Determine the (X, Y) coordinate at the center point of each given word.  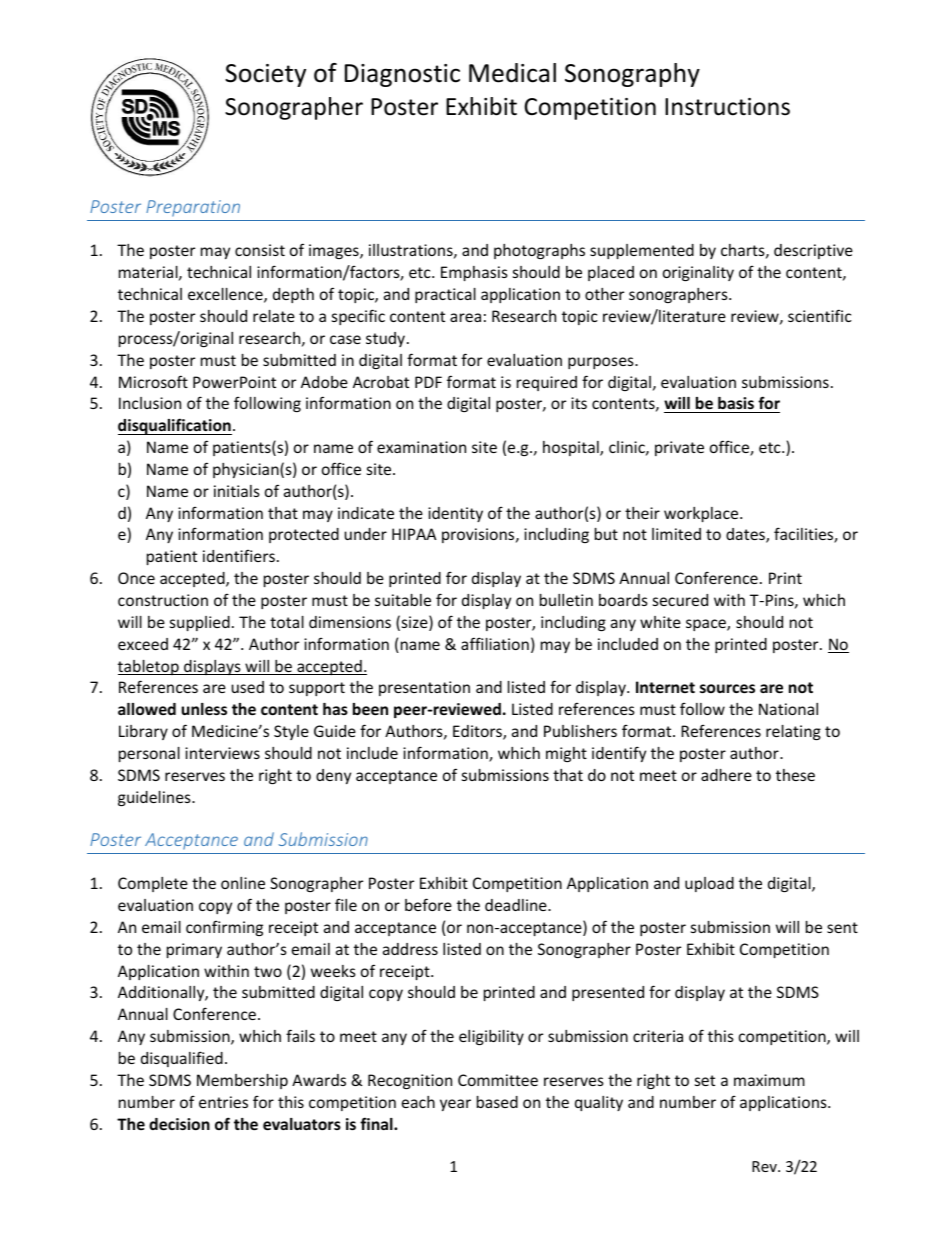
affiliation (495, 643)
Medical (512, 73)
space (707, 625)
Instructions (727, 107)
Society (265, 75)
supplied (200, 623)
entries (223, 1102)
